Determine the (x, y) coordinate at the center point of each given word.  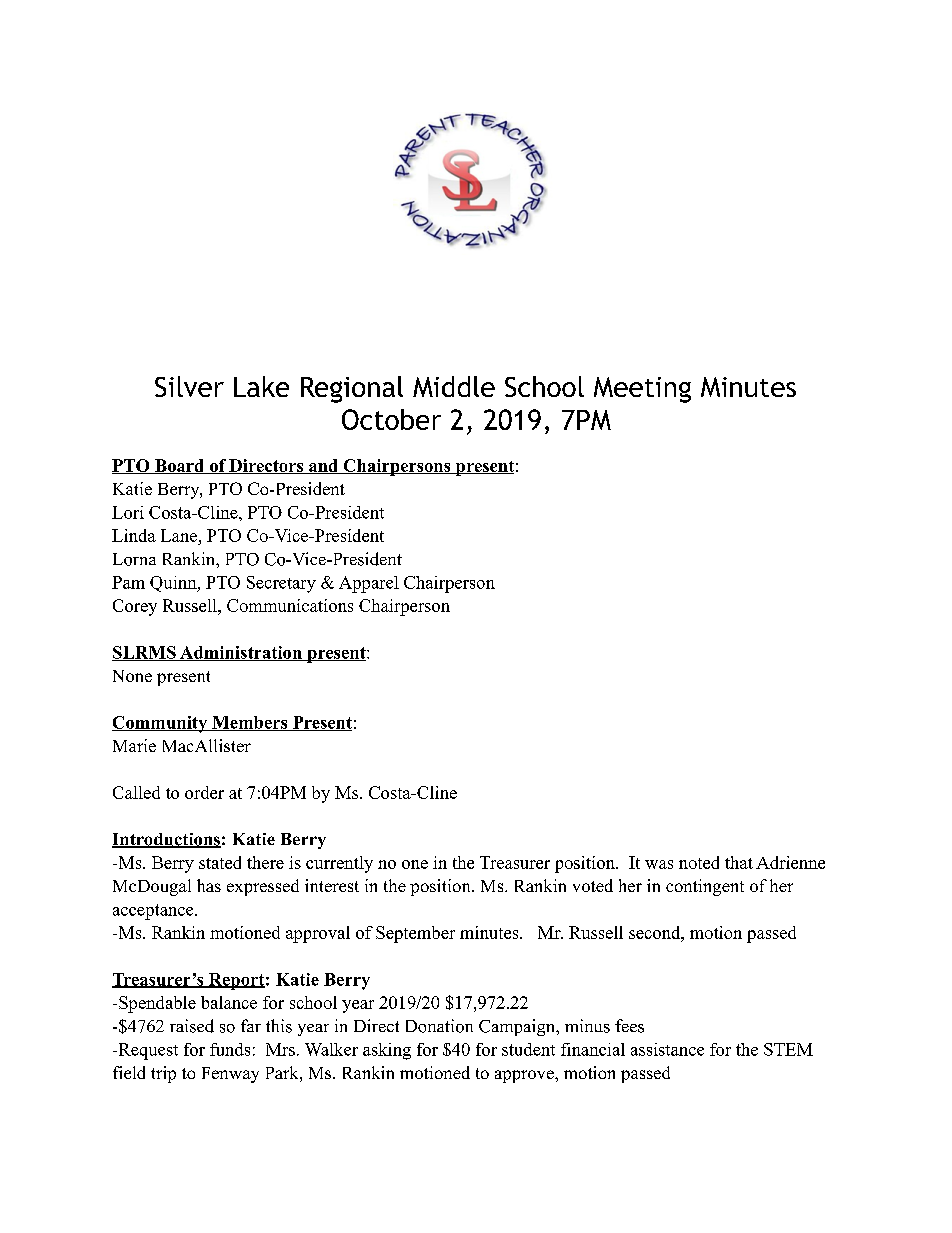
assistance (667, 1049)
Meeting (642, 390)
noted (699, 862)
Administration (241, 653)
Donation (439, 1026)
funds (230, 1049)
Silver (189, 386)
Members (250, 723)
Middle (454, 386)
